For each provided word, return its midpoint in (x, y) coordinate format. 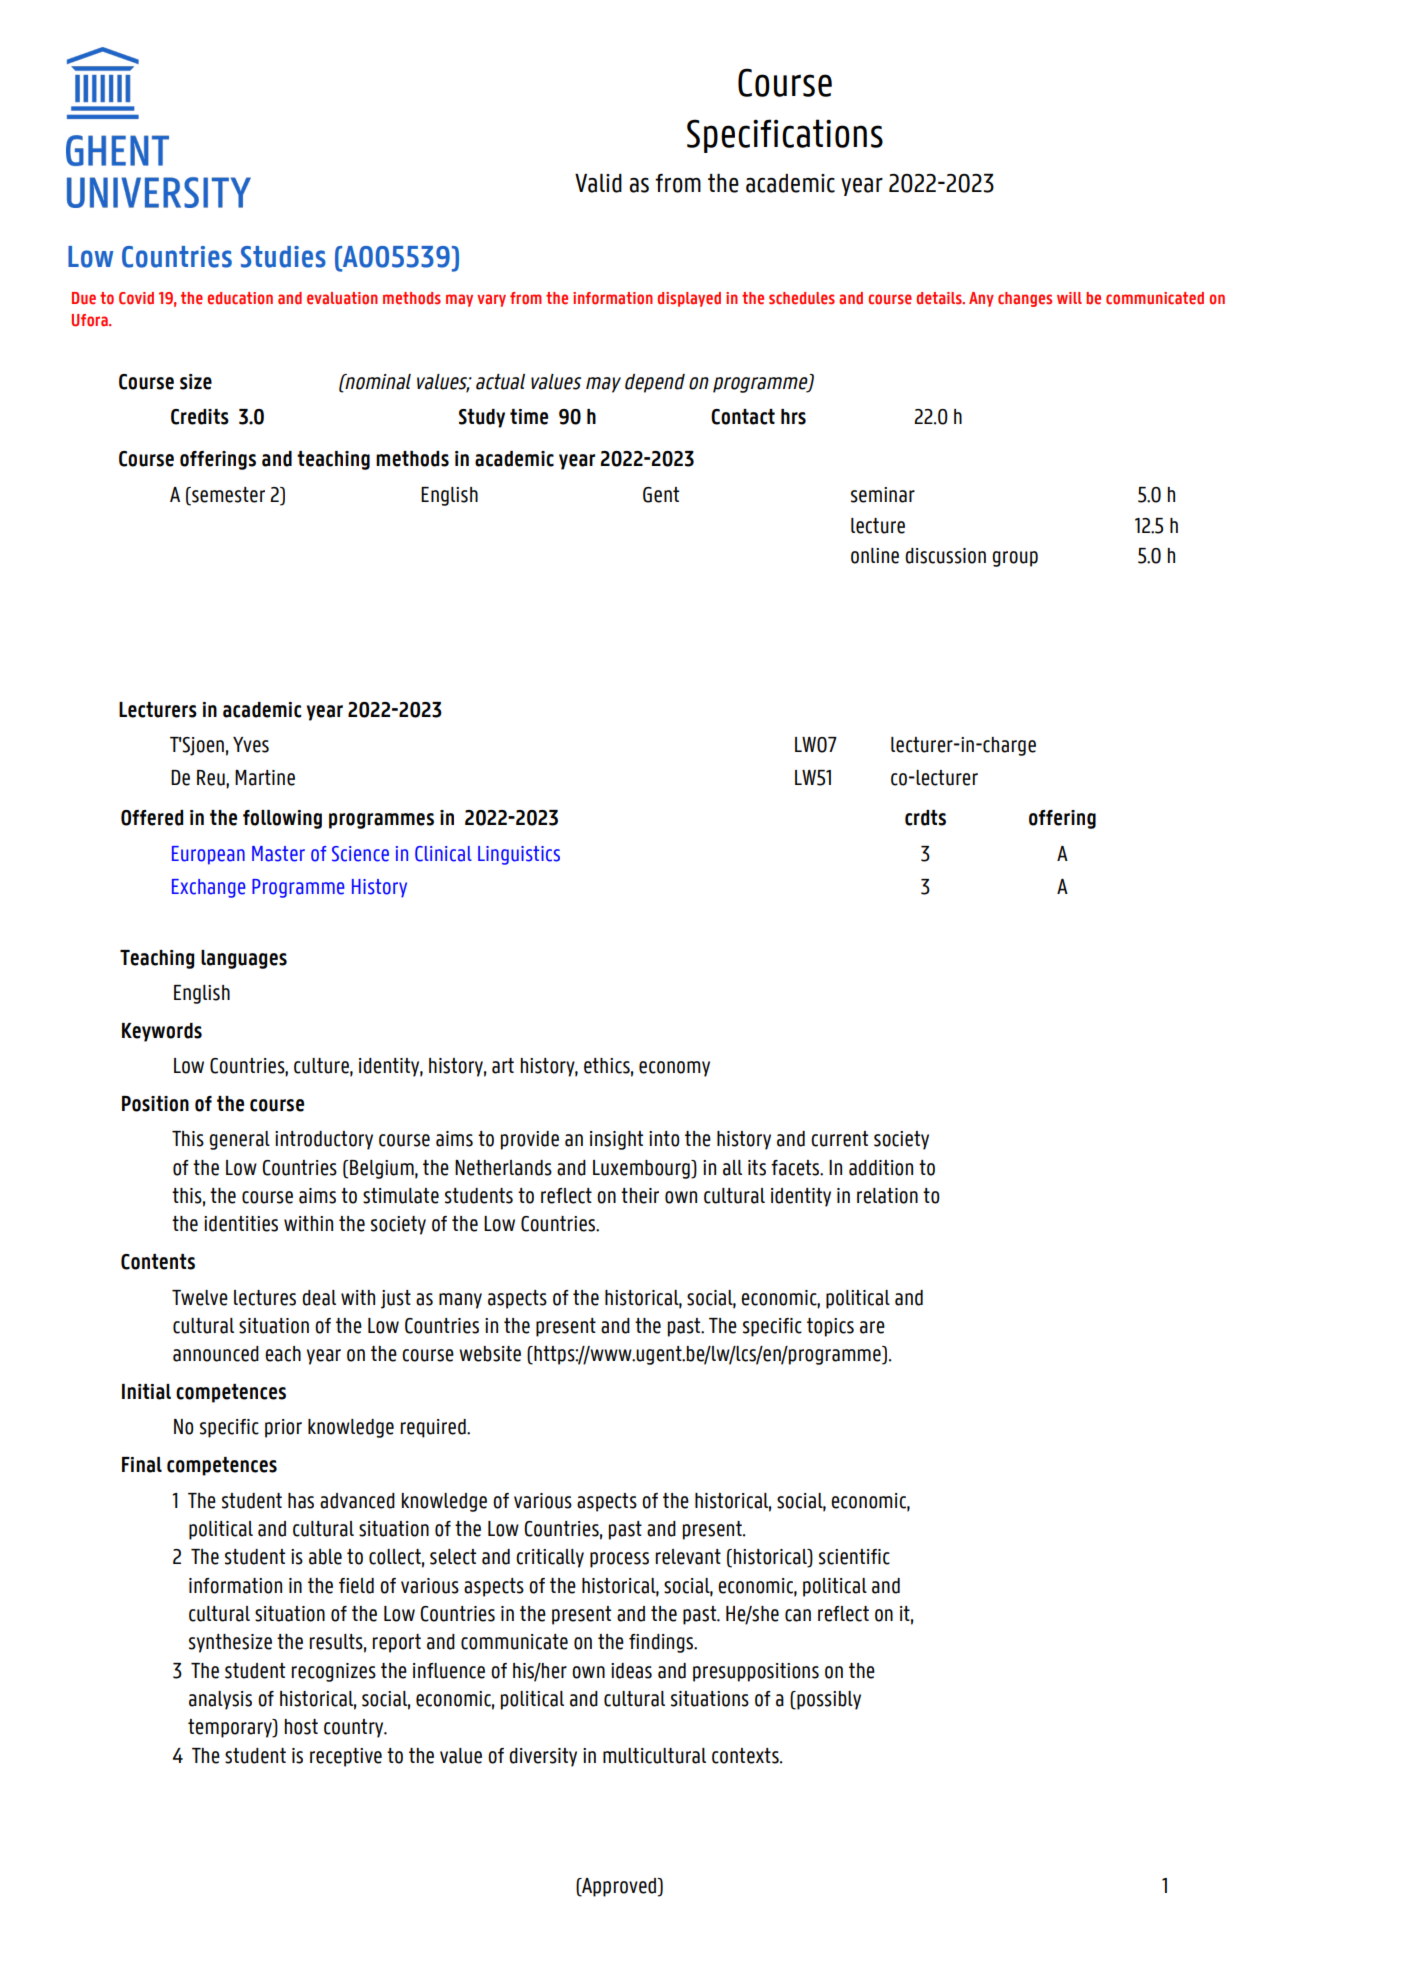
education (240, 298)
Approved (619, 1887)
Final (142, 1465)
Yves (251, 745)
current (839, 1139)
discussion (945, 556)
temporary (231, 1728)
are (872, 1327)
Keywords (162, 1032)
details (940, 298)
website (490, 1354)
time (529, 417)
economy (674, 1069)
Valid (598, 183)
